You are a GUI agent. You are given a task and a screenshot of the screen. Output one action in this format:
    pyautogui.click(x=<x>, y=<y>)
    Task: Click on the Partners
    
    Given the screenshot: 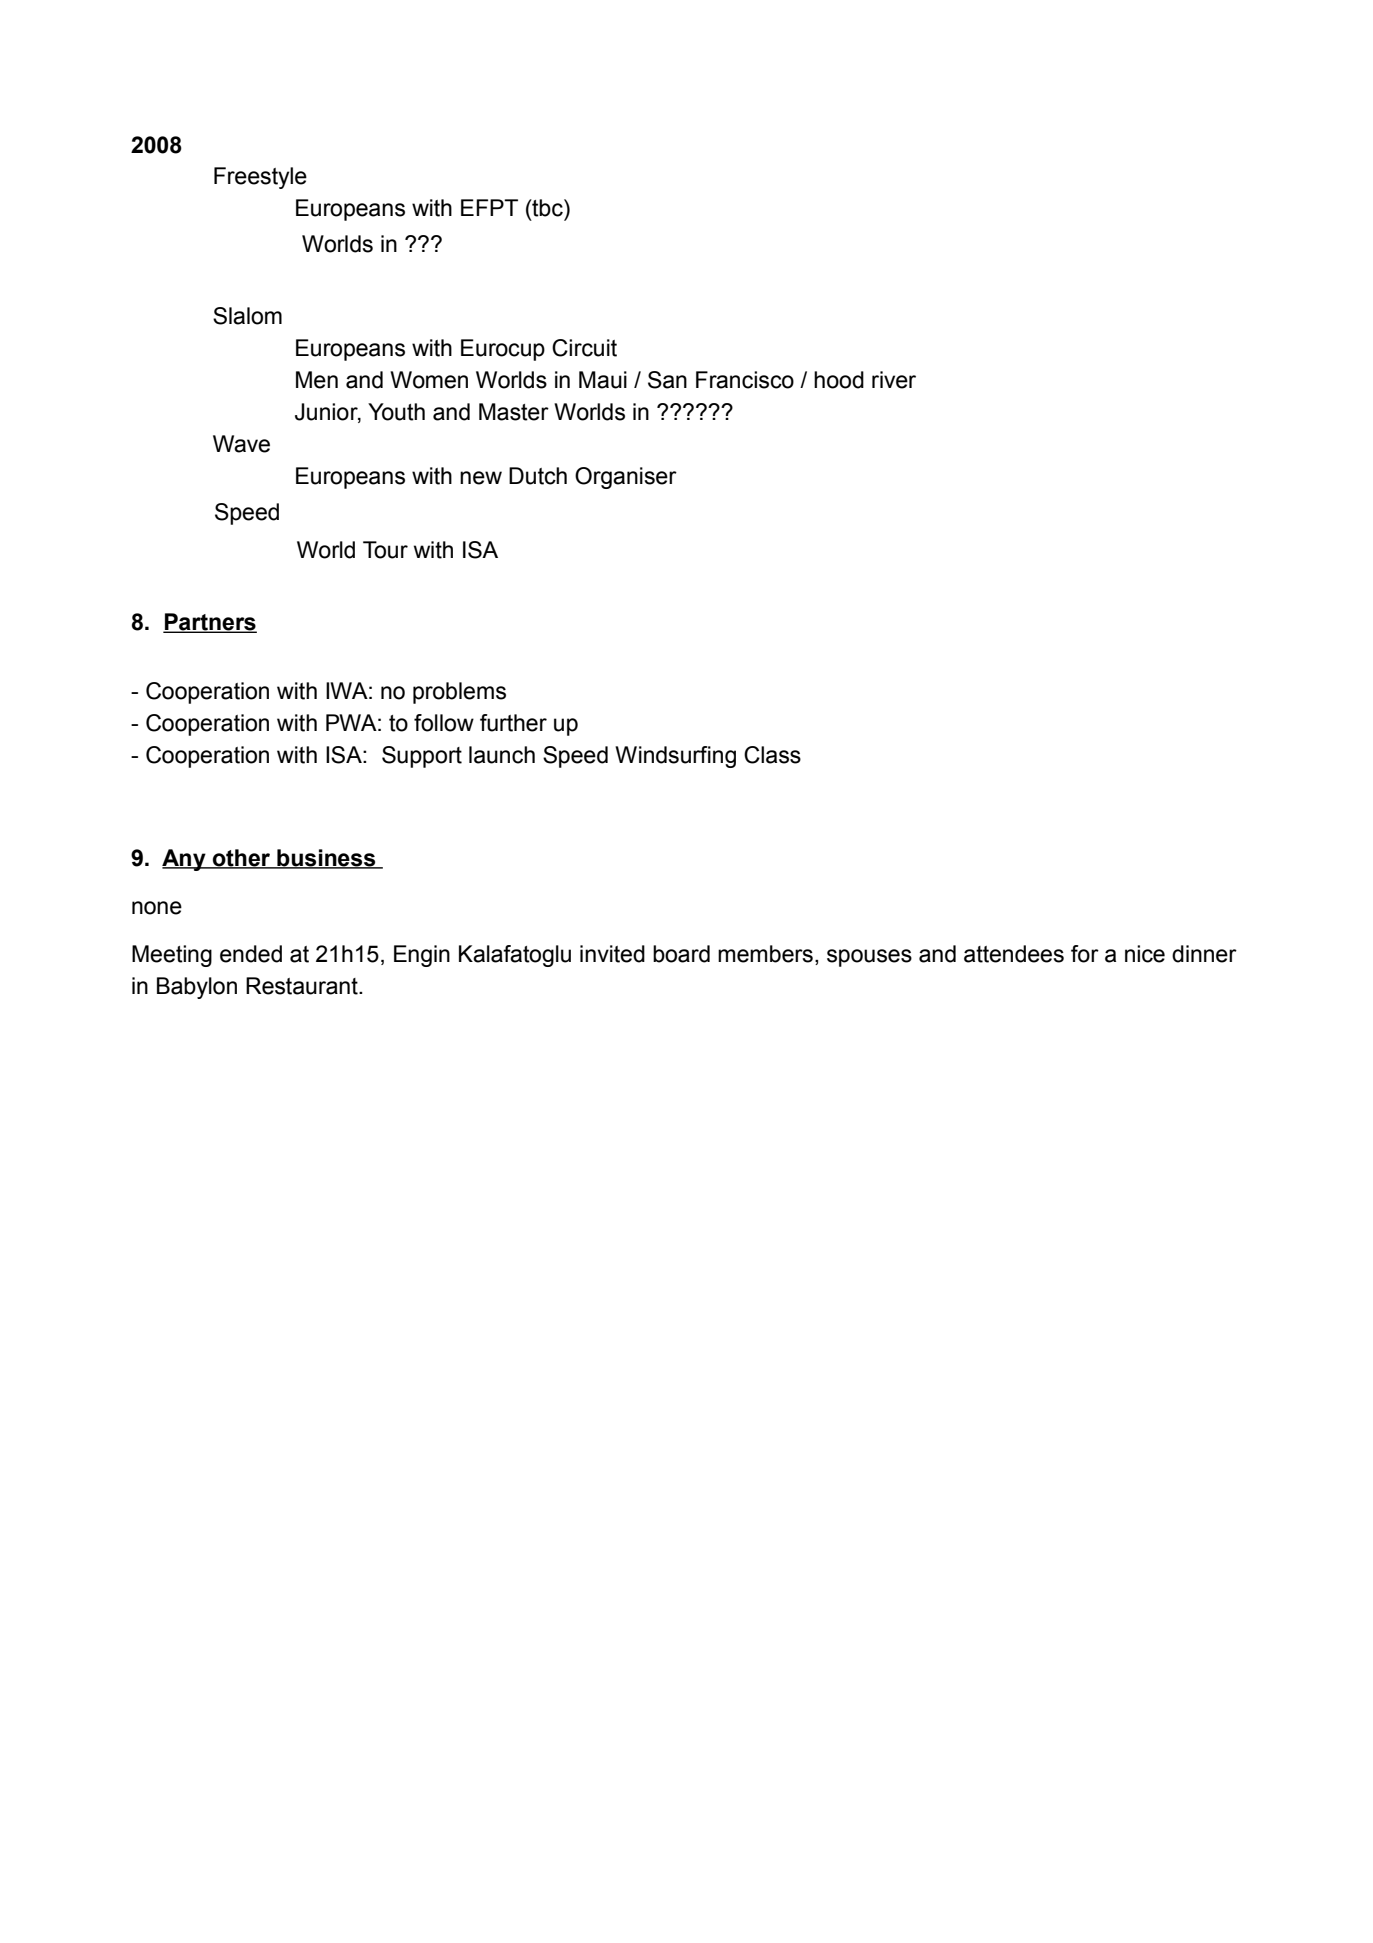 What is the action you would take?
    pyautogui.click(x=210, y=623)
